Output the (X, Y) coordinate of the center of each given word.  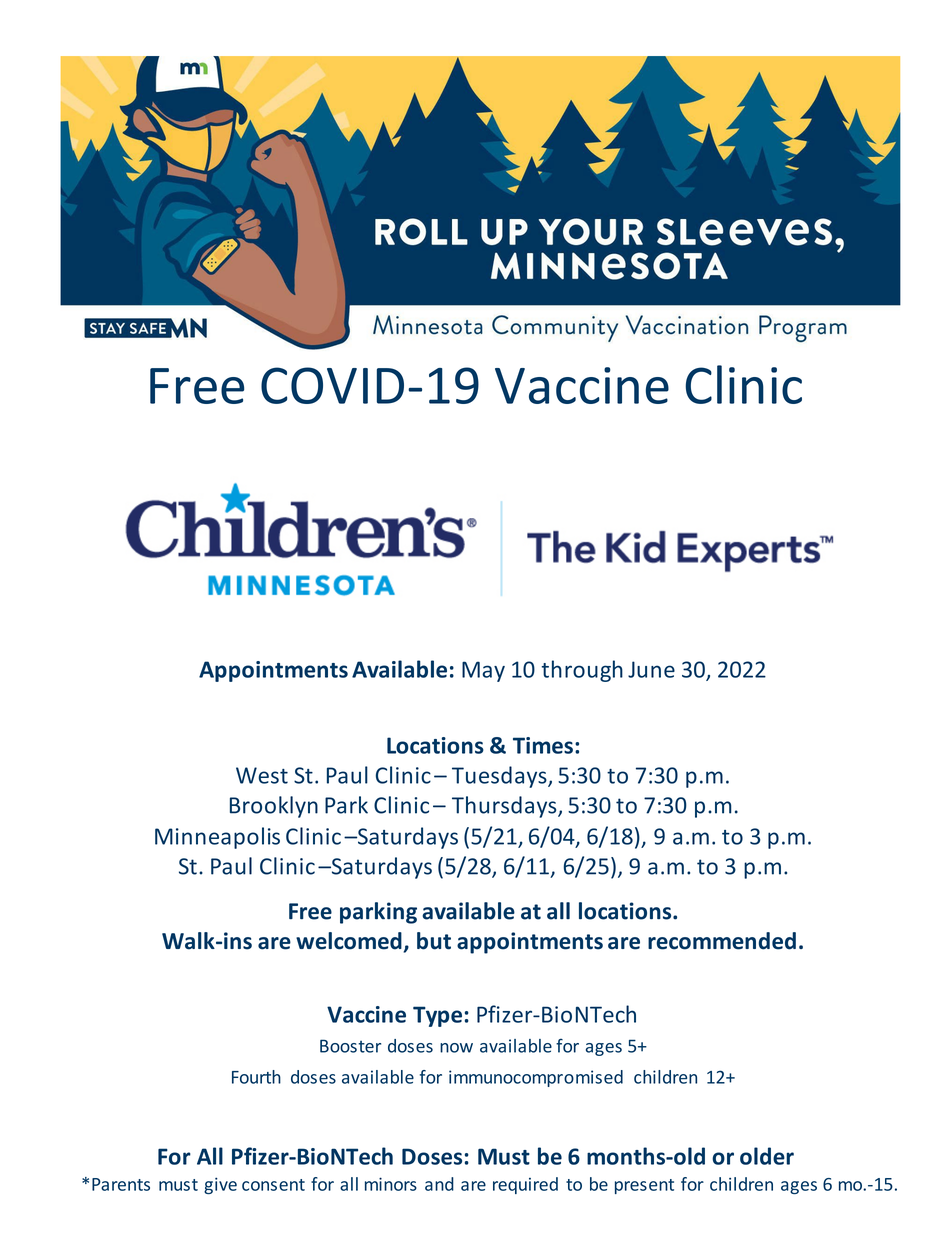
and (439, 1184)
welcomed (350, 942)
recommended (722, 941)
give (220, 1185)
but (434, 941)
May (483, 671)
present (644, 1186)
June (651, 669)
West (262, 775)
